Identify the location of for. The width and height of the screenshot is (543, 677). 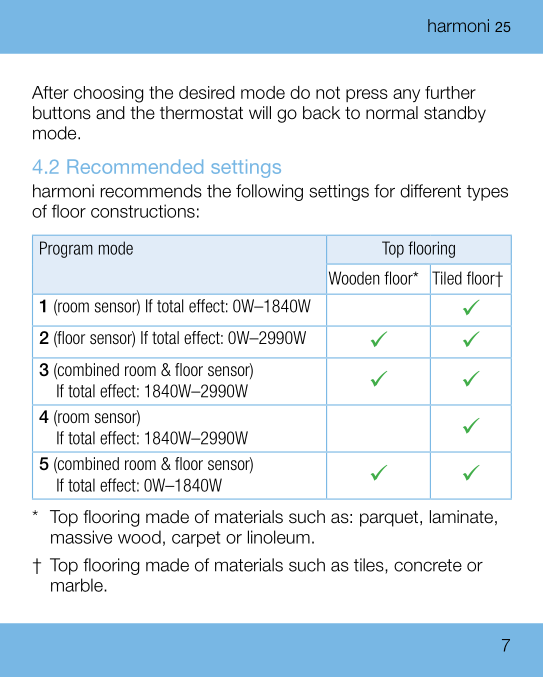
(384, 191).
